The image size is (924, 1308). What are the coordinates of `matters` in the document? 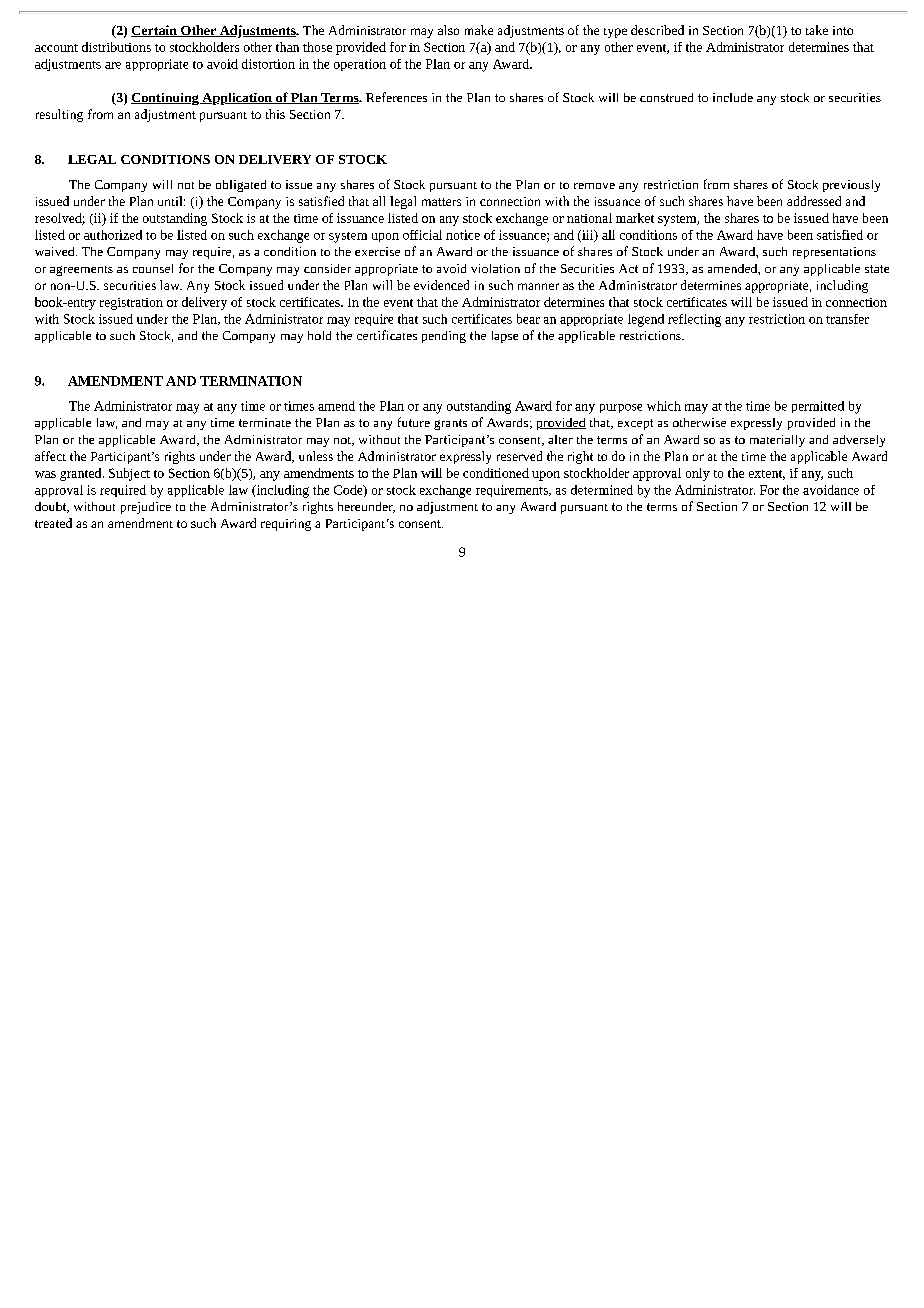 It's located at (441, 202).
